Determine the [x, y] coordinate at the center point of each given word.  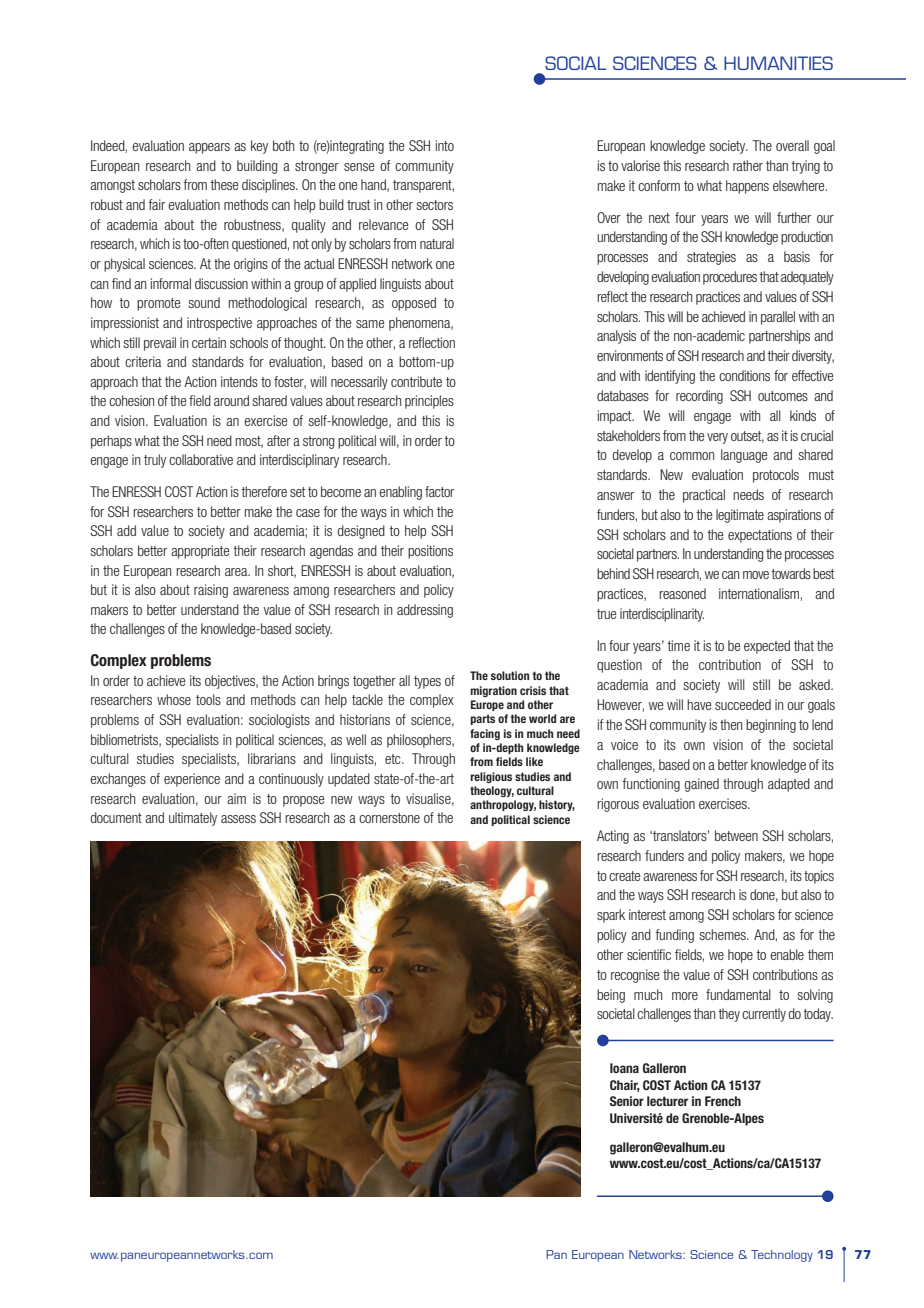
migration [493, 691]
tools [208, 699]
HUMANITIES [778, 63]
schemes [724, 934]
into [445, 145]
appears [209, 148]
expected [767, 647]
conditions [744, 375]
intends [239, 381]
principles [429, 402]
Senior [627, 1101]
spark [611, 916]
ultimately [193, 819]
